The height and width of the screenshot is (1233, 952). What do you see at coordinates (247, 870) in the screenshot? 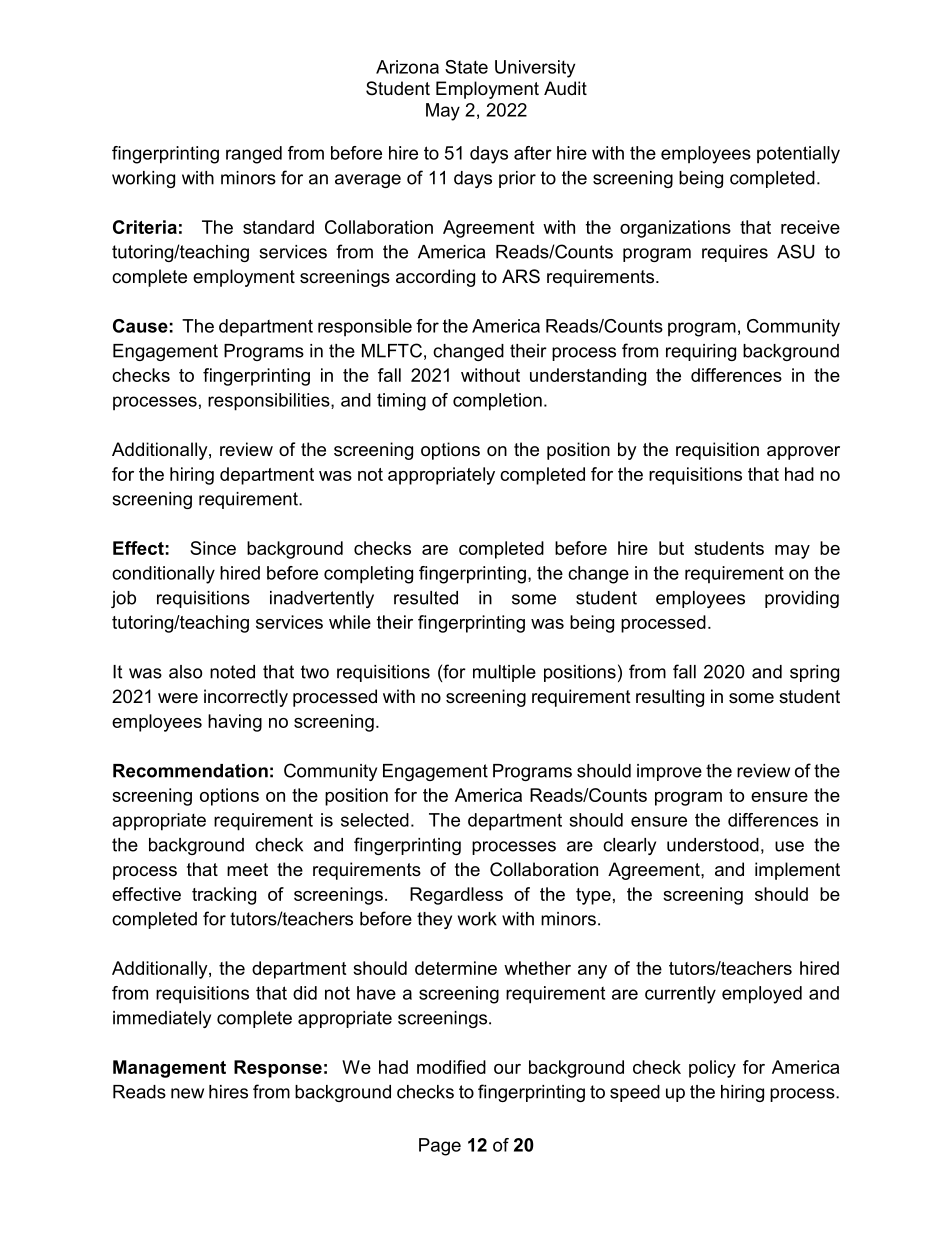
I see `meet` at bounding box center [247, 870].
